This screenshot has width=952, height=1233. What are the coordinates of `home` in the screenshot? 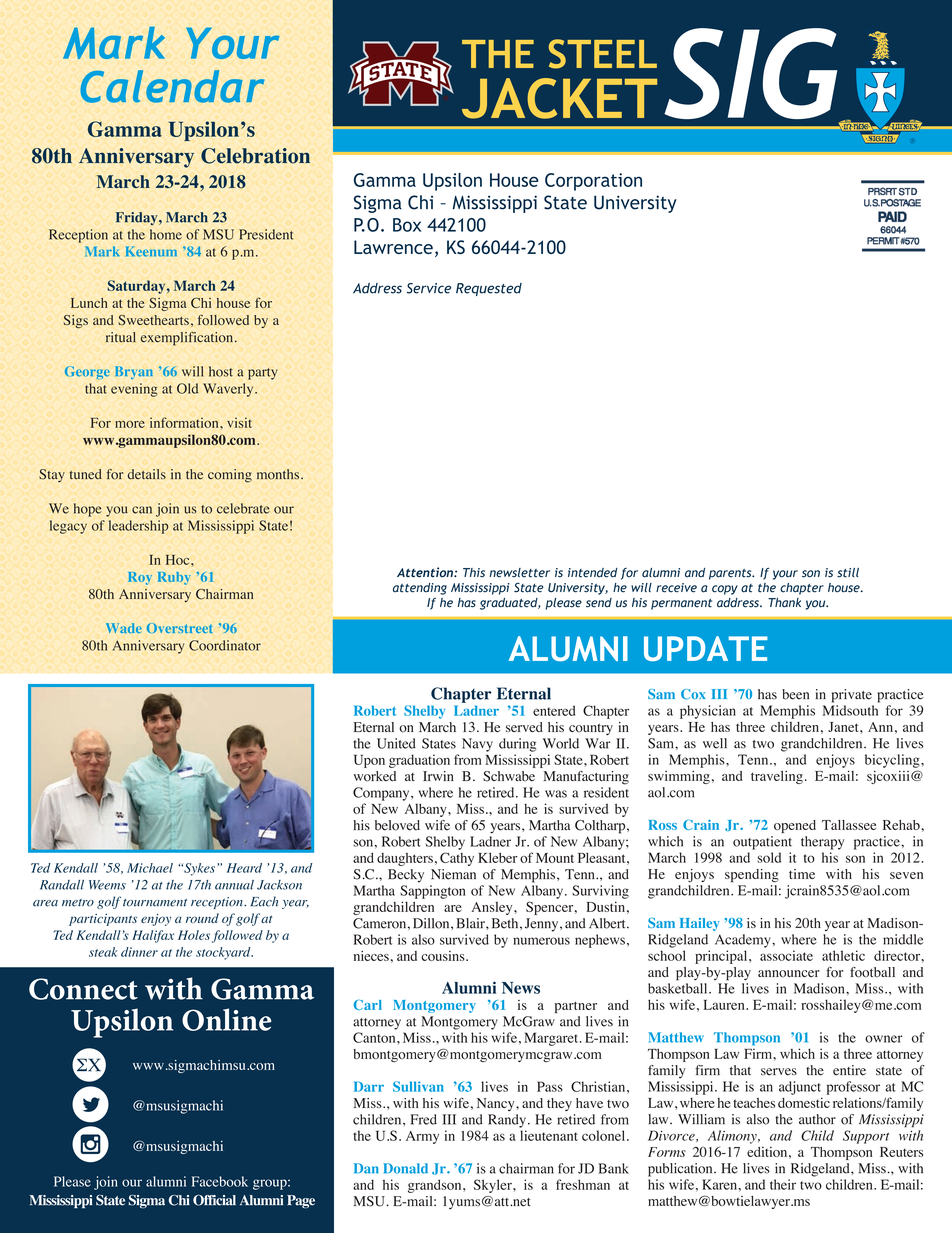 It's located at (166, 234).
